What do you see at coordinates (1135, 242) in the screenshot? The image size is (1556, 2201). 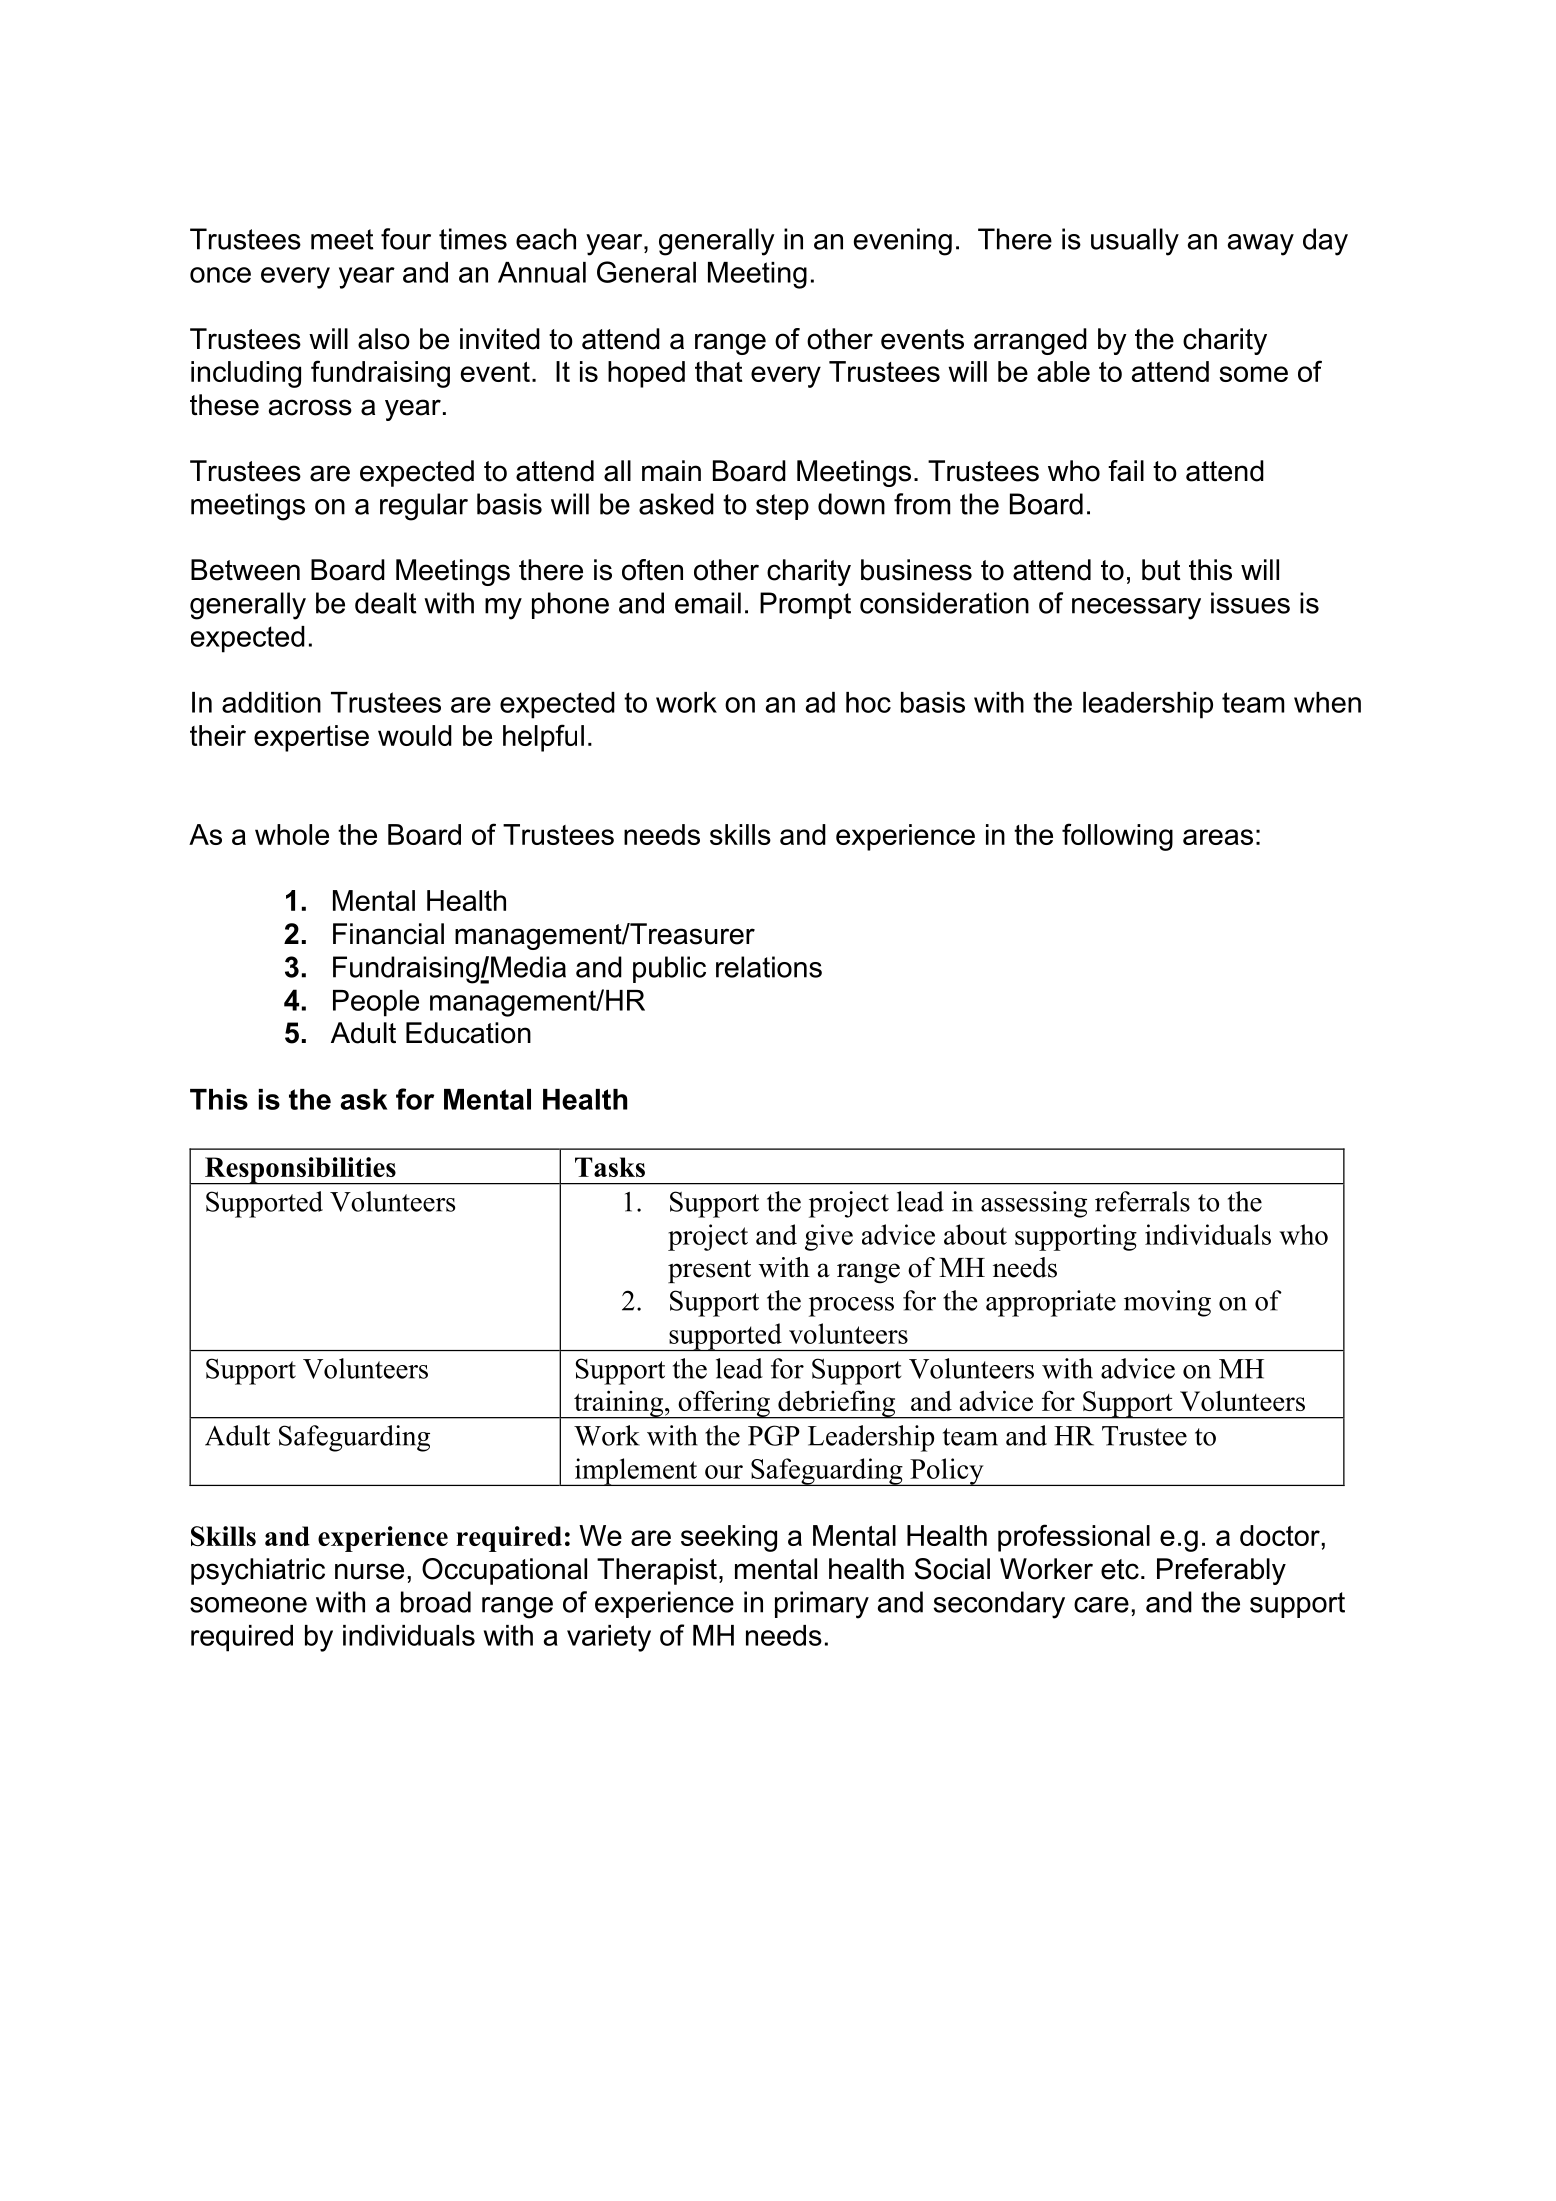 I see `usually` at bounding box center [1135, 242].
